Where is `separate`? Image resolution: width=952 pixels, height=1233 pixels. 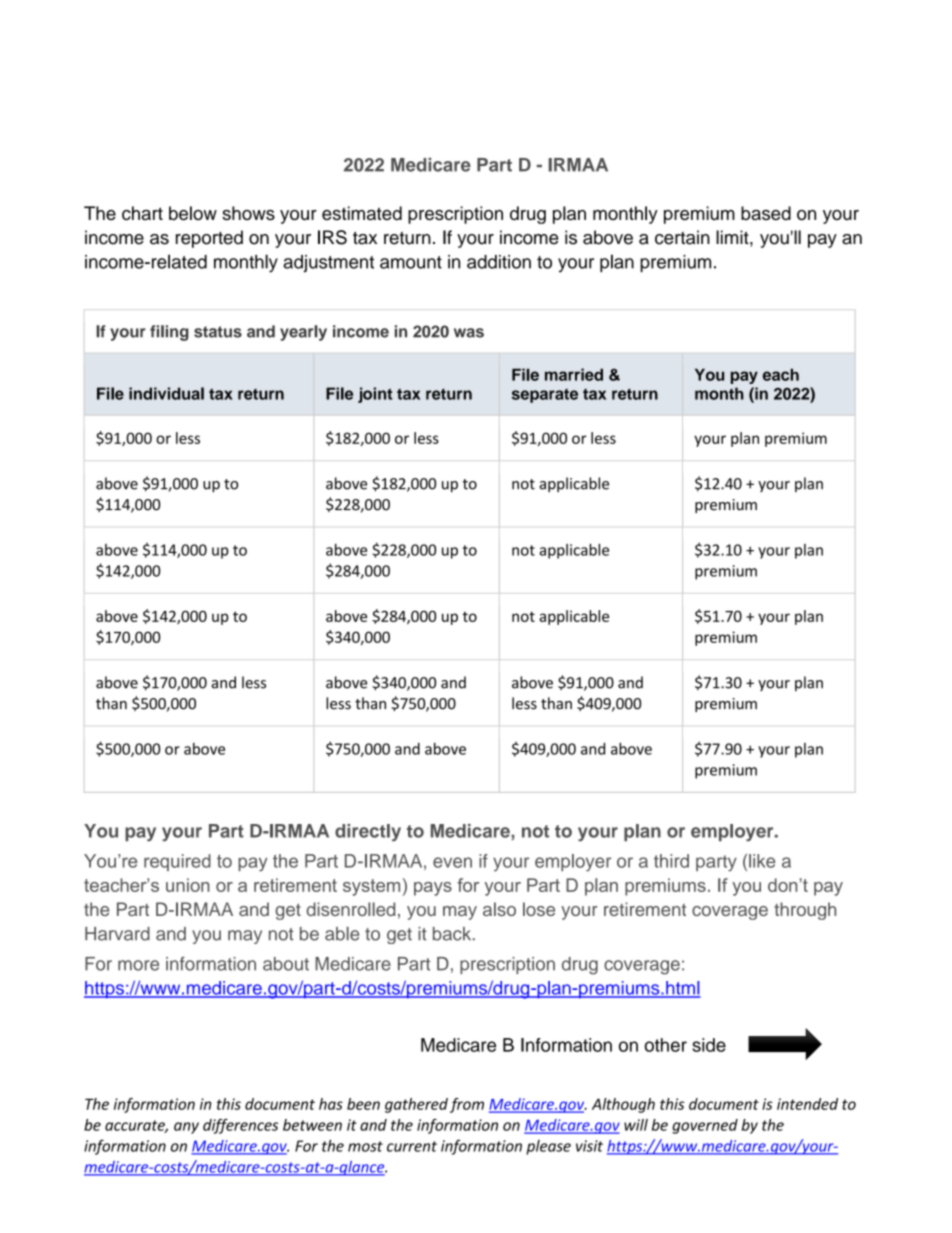
separate is located at coordinates (545, 395).
